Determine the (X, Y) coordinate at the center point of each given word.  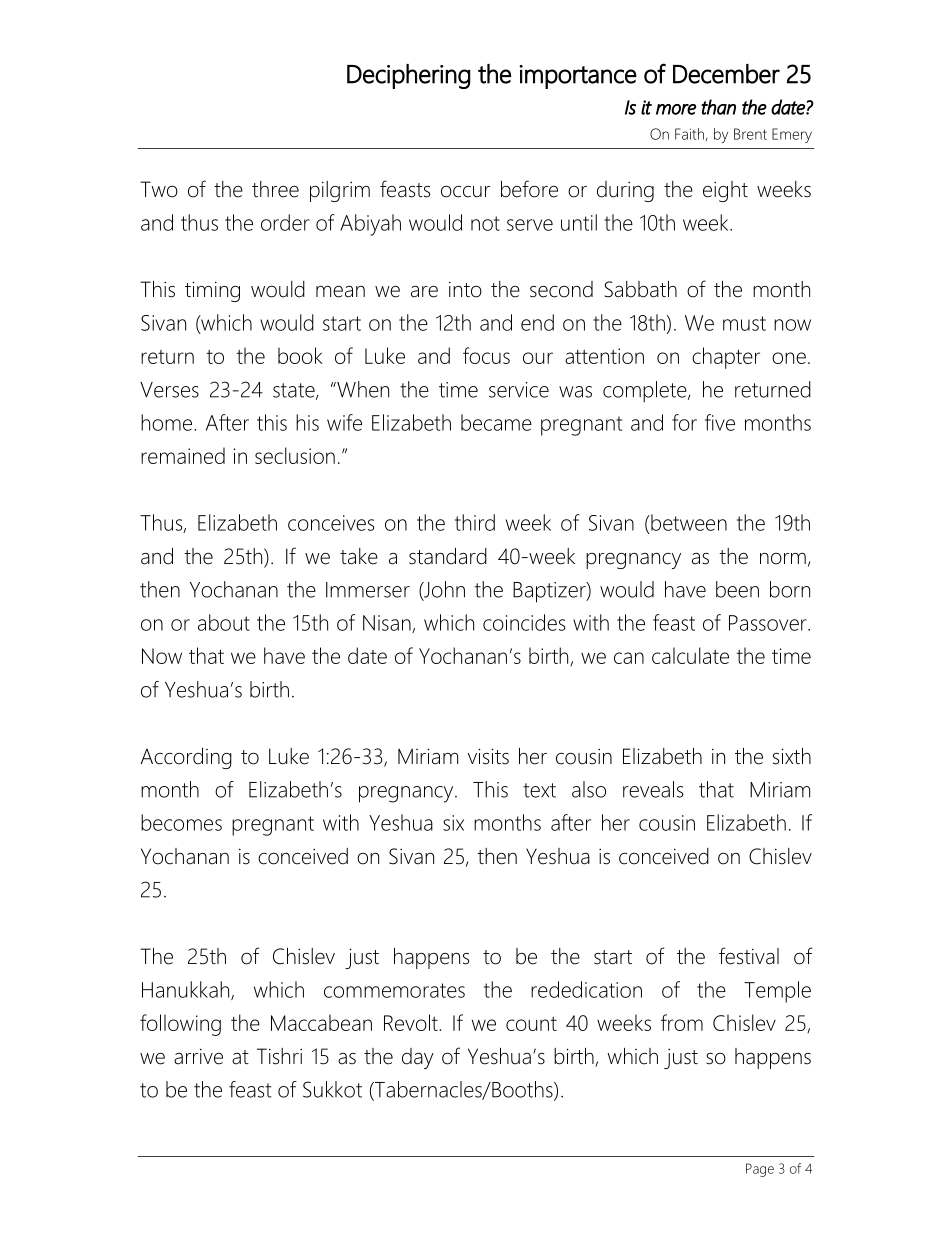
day (418, 1058)
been (737, 589)
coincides (524, 622)
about (224, 622)
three (275, 189)
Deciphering (409, 76)
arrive (198, 1057)
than (718, 107)
